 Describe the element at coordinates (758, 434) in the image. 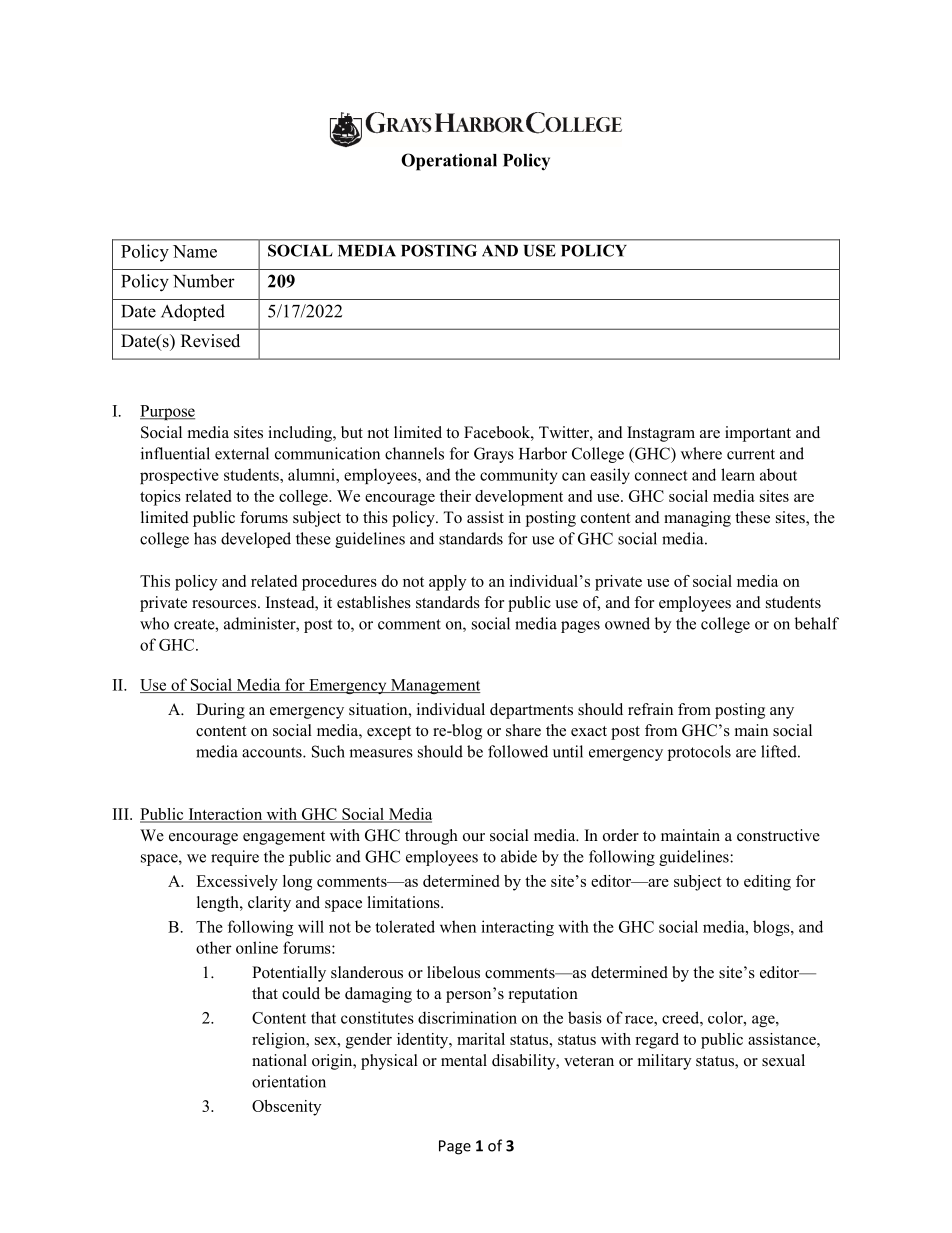

I see `important` at that location.
